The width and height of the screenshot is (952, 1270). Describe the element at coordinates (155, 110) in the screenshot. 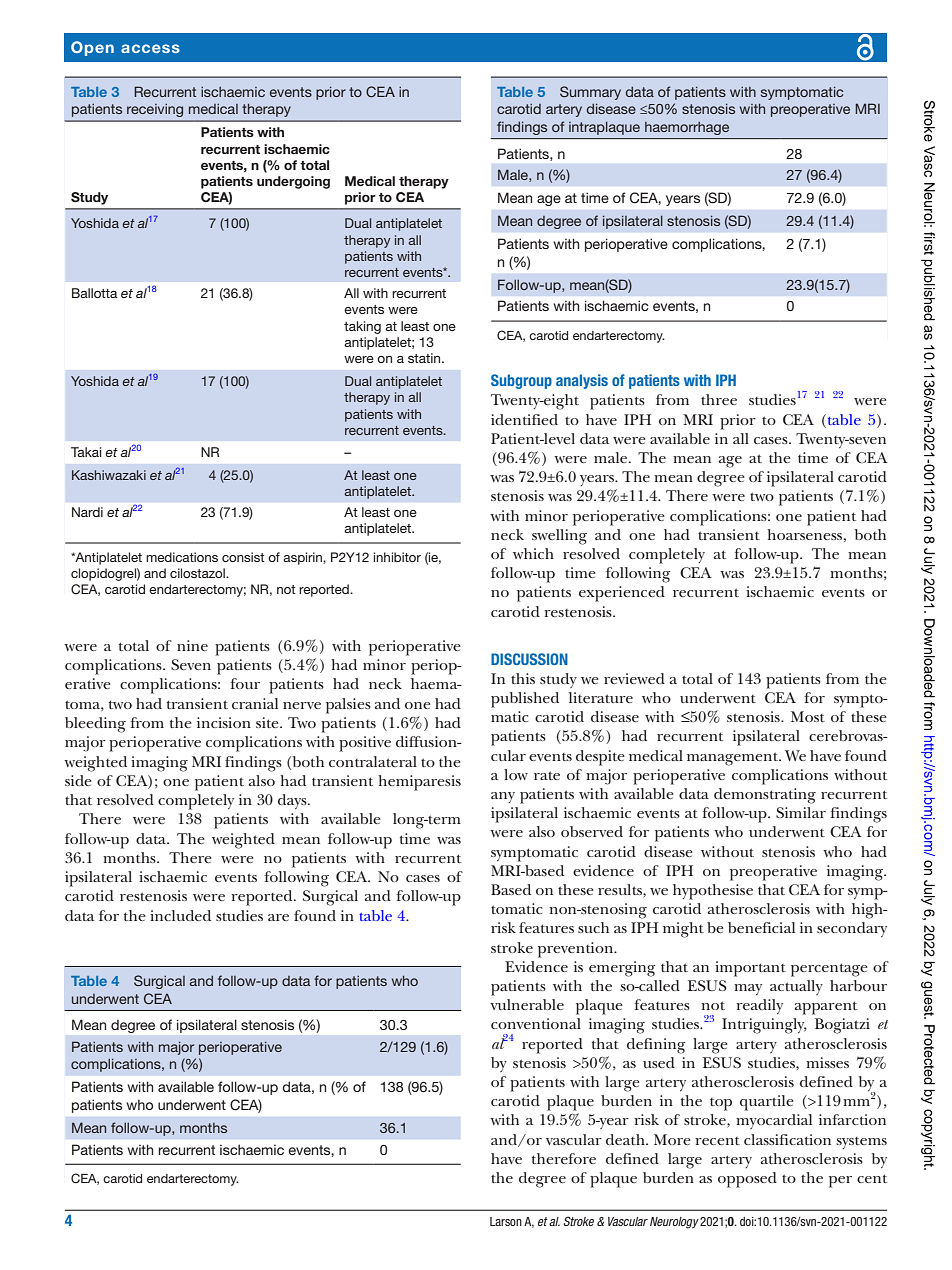

I see `receiving` at that location.
